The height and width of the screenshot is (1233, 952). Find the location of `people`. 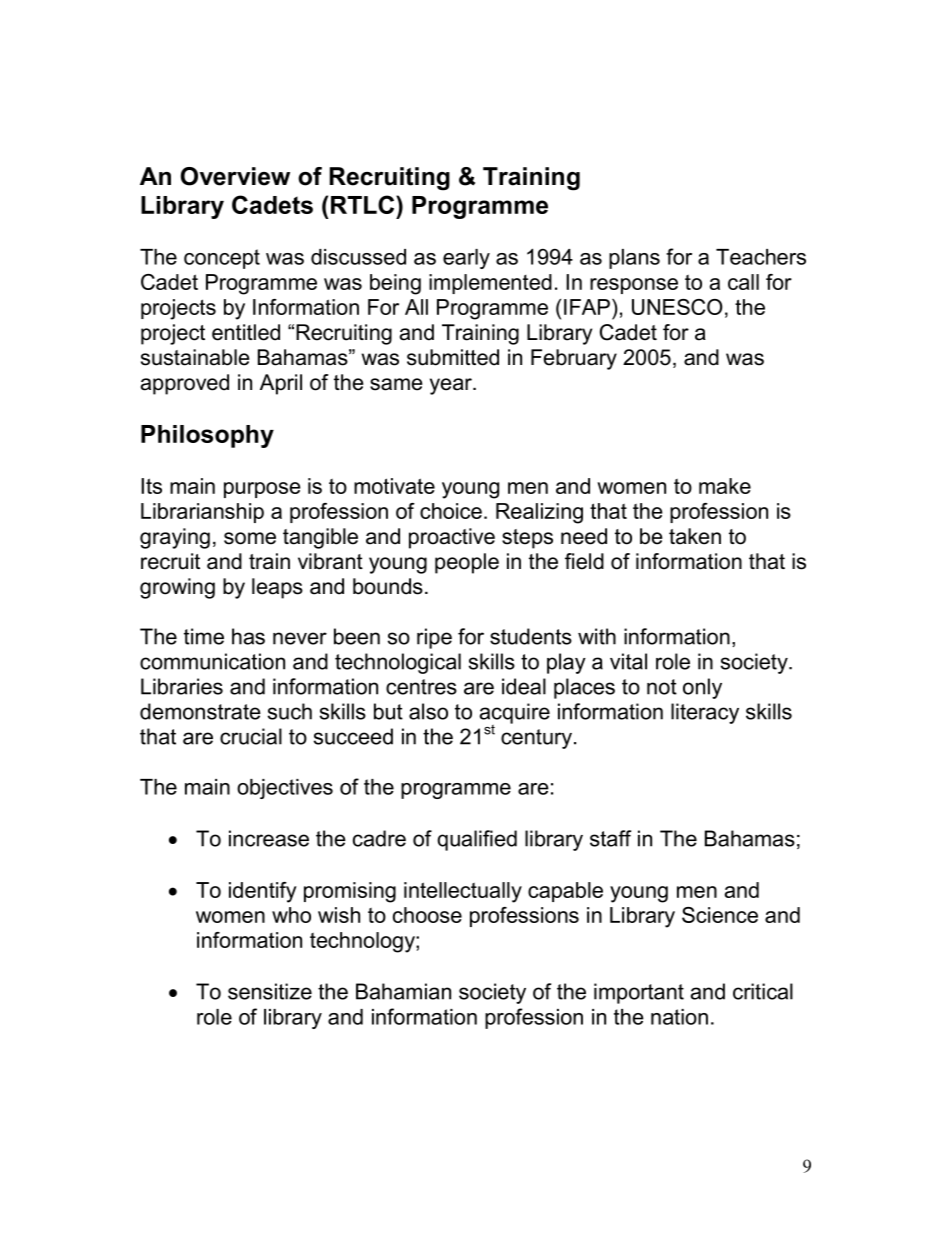

people is located at coordinates (467, 563).
